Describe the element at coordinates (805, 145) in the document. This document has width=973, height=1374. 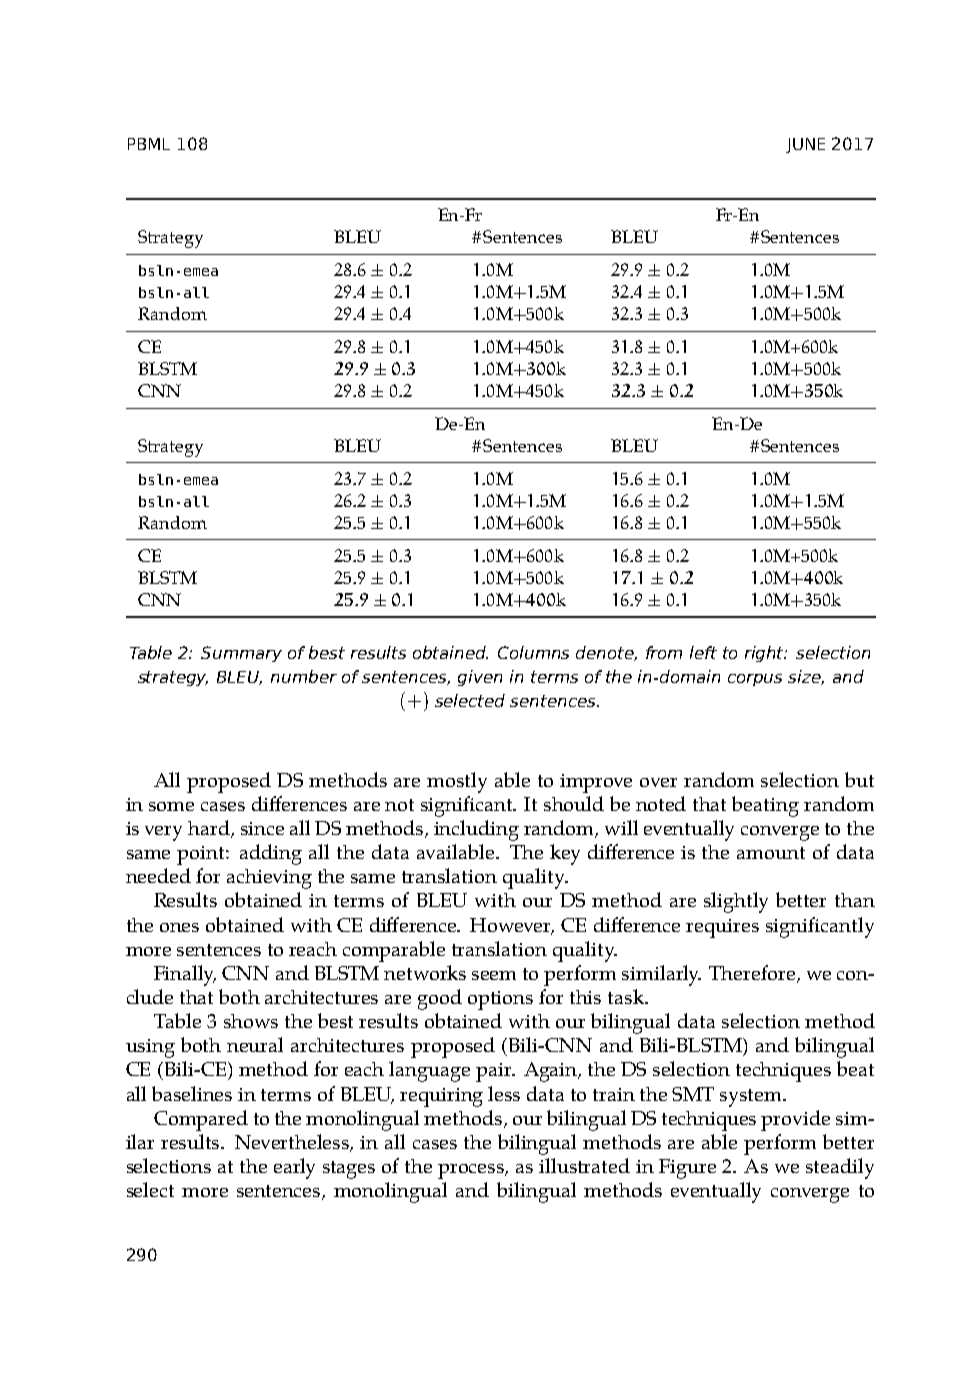
I see `JUNE` at that location.
